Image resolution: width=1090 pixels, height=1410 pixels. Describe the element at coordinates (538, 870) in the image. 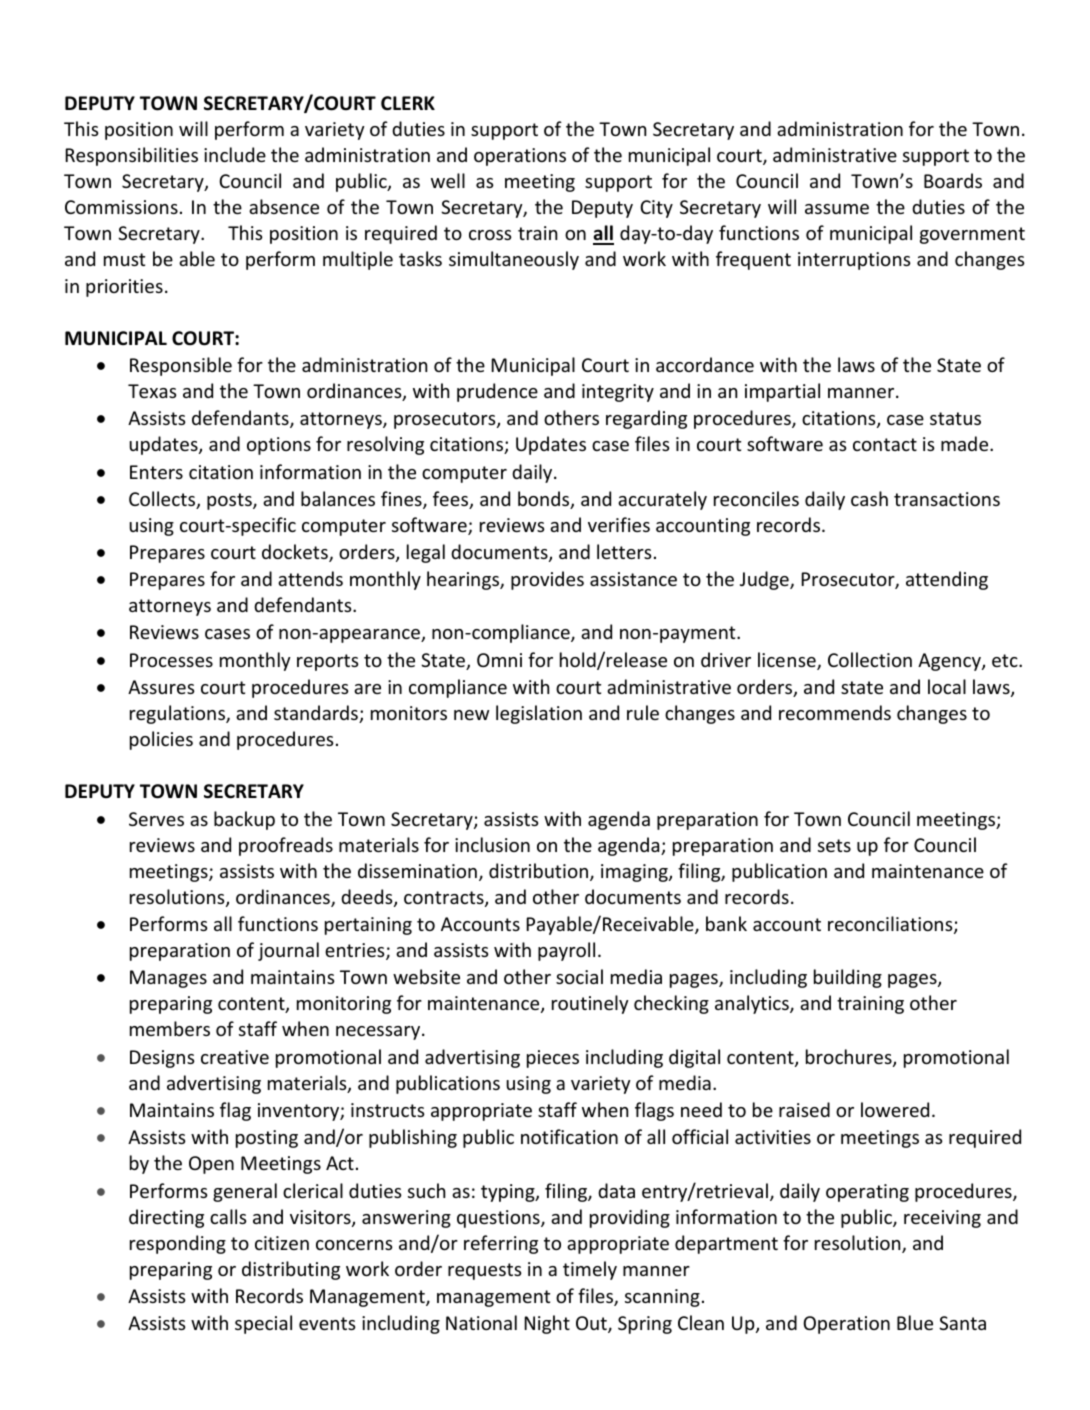

I see `distribution` at that location.
